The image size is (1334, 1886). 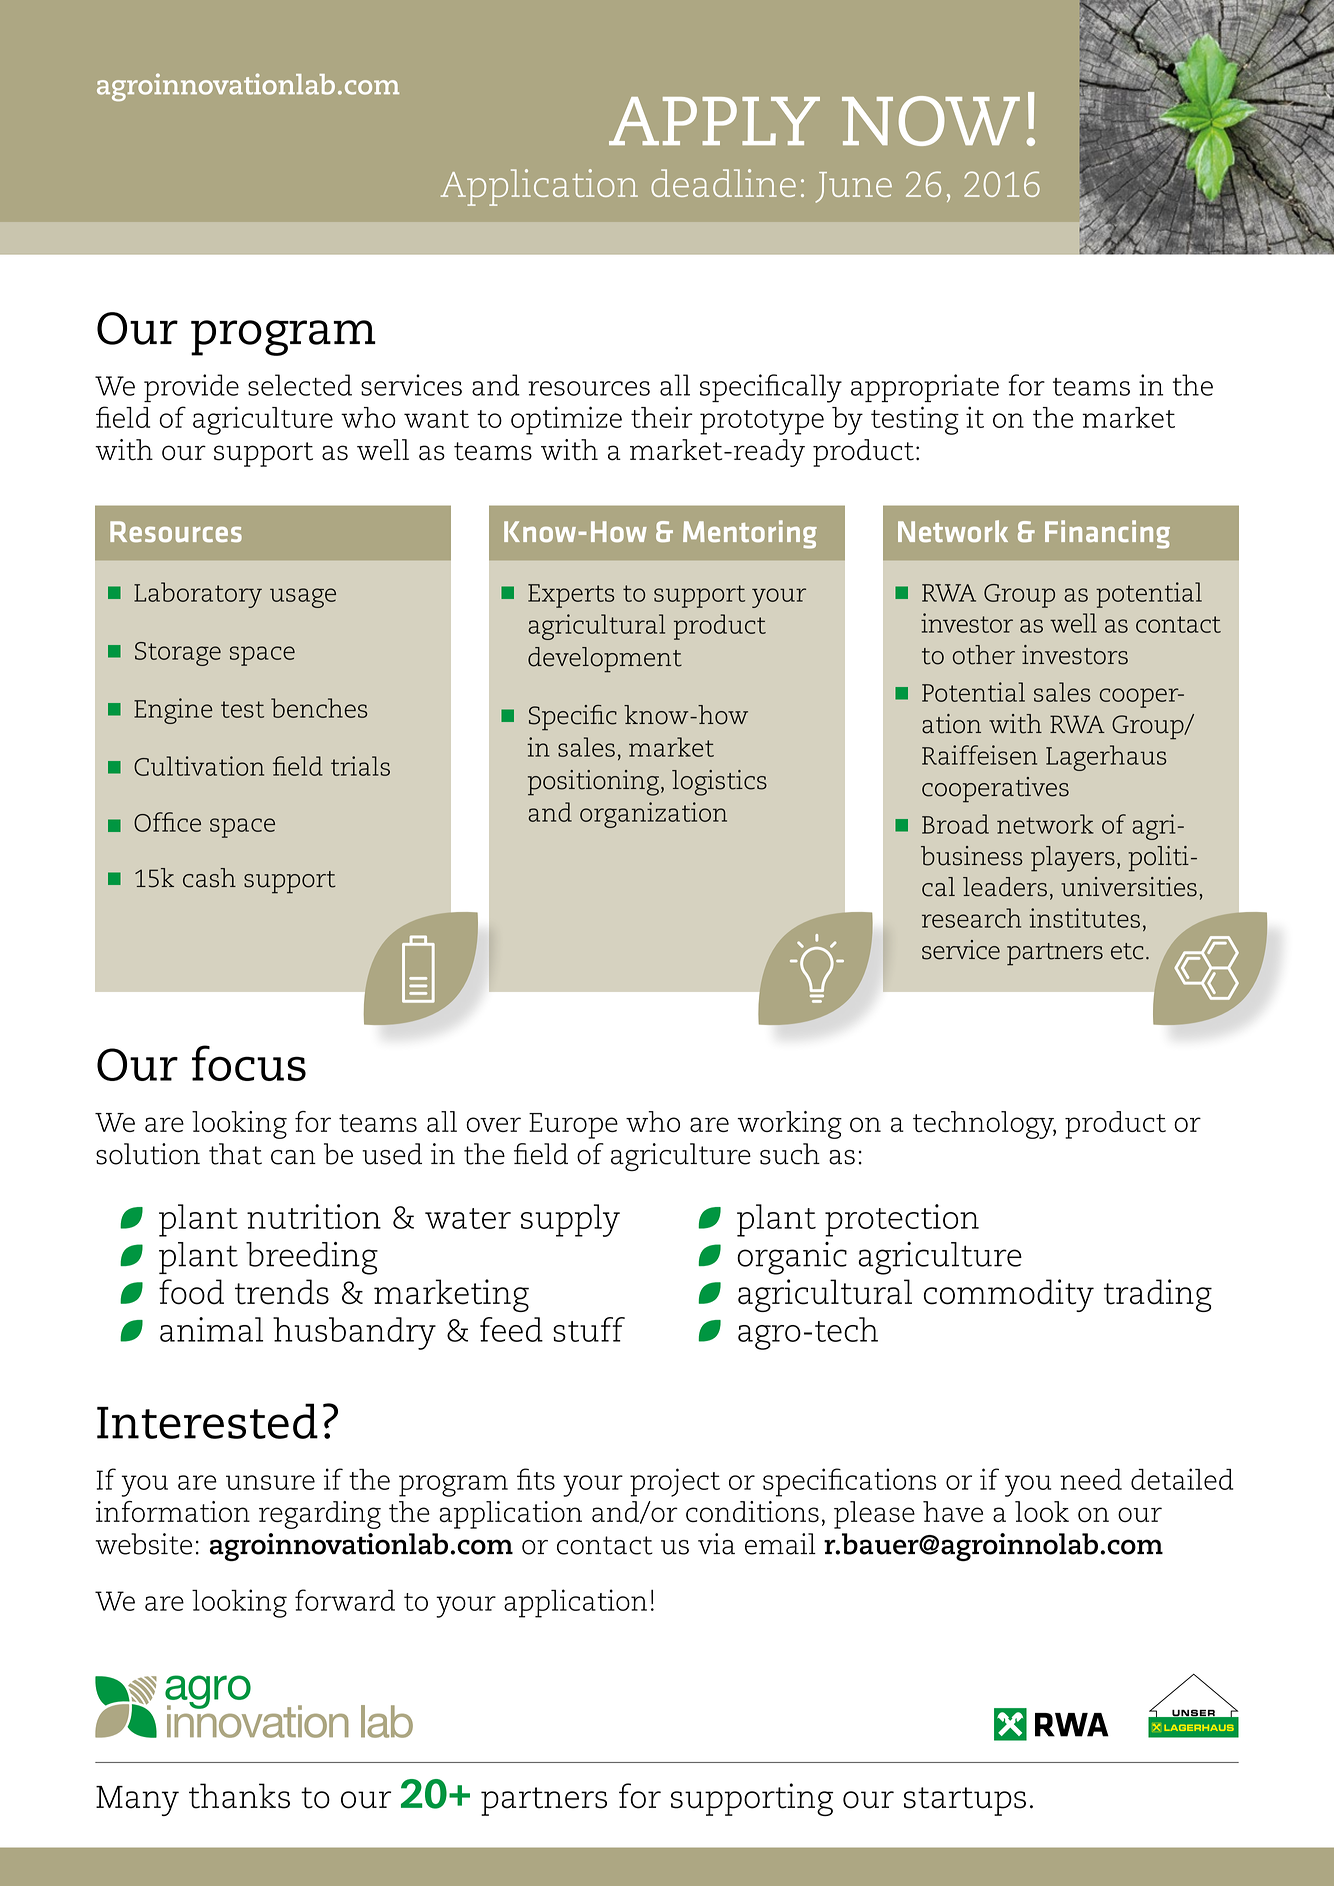 What do you see at coordinates (209, 878) in the page?
I see `cash` at bounding box center [209, 878].
